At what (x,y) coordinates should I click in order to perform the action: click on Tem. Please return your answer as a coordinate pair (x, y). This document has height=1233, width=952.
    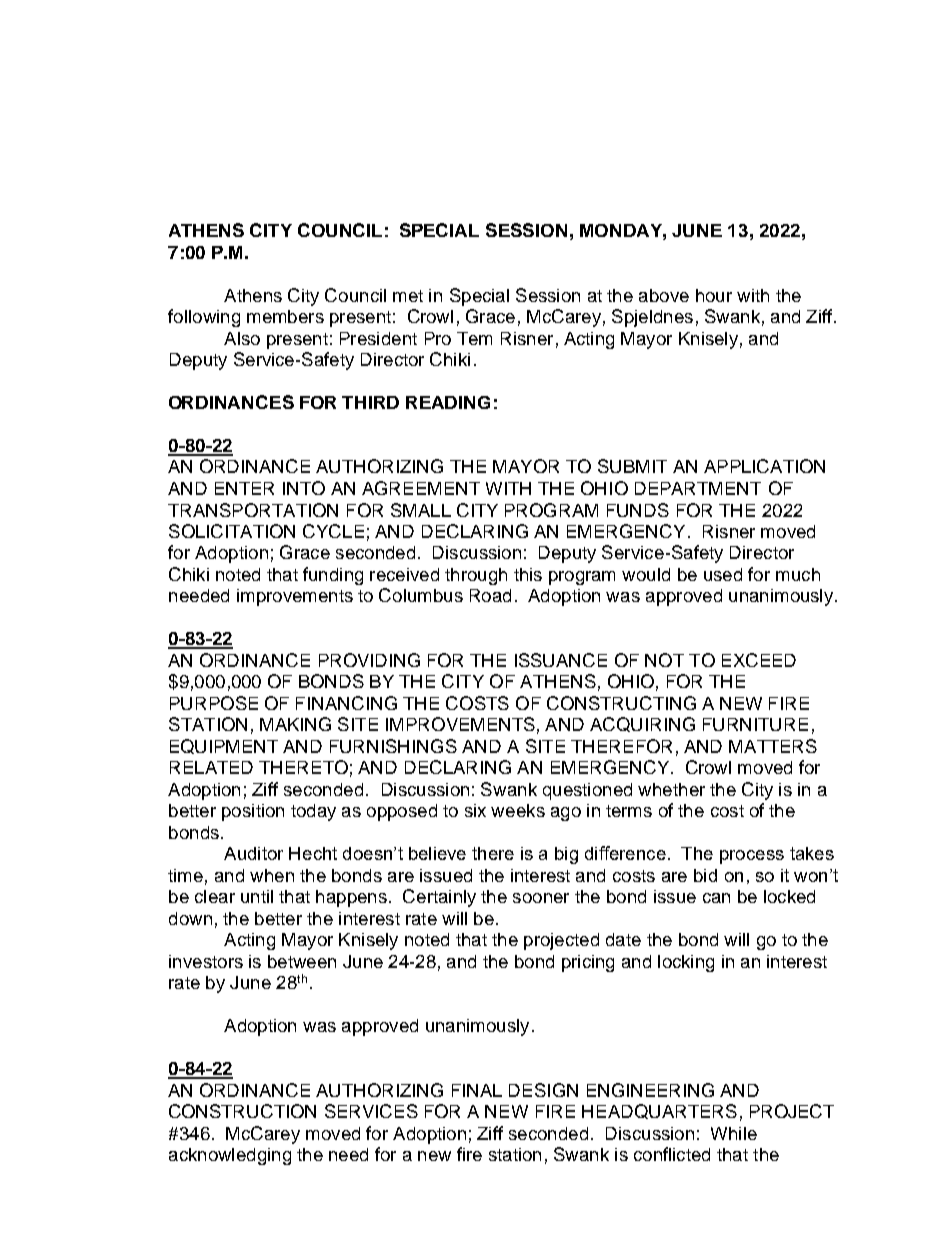
    Looking at the image, I should click on (474, 338).
